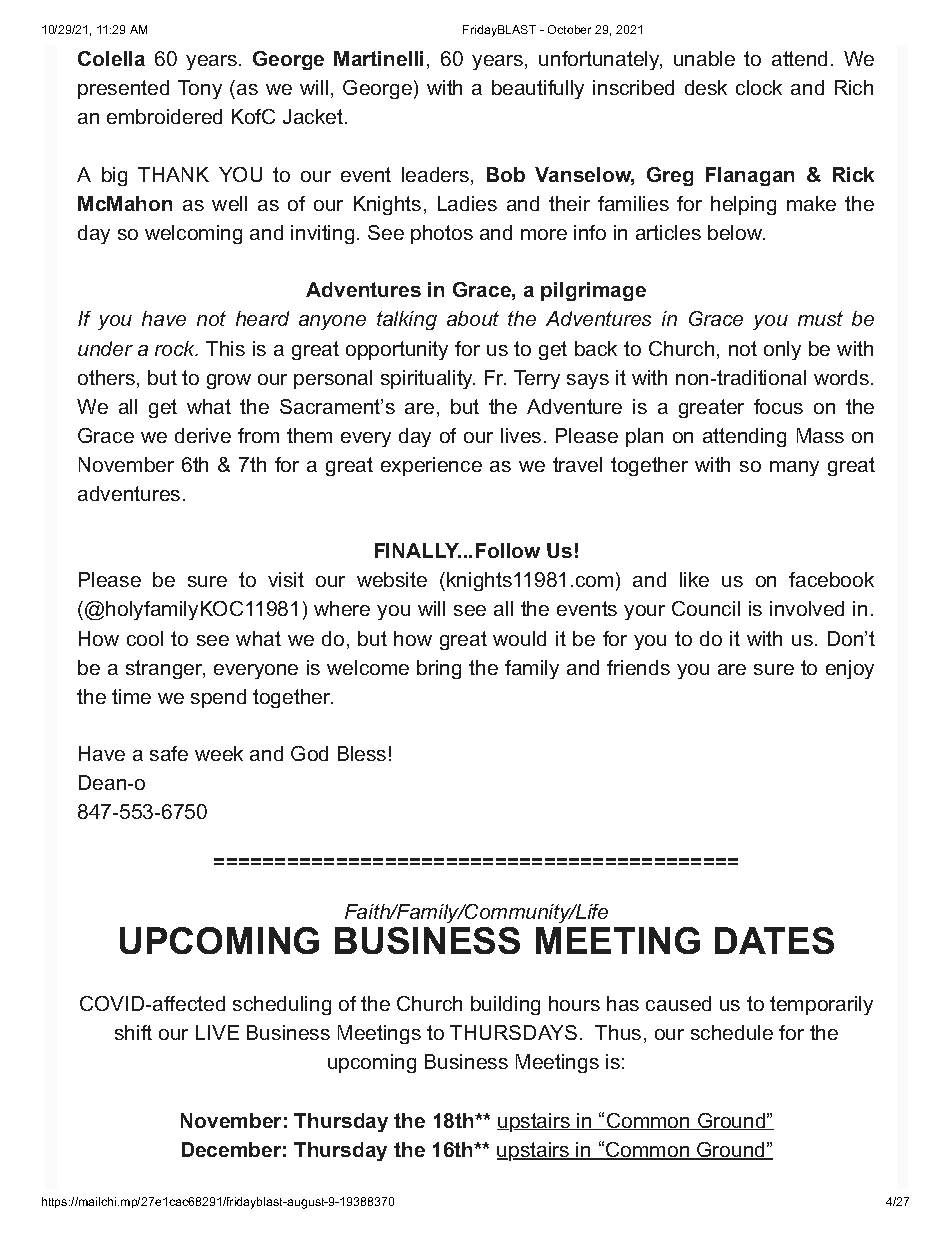 This screenshot has width=952, height=1233. I want to click on enjoy, so click(850, 669).
